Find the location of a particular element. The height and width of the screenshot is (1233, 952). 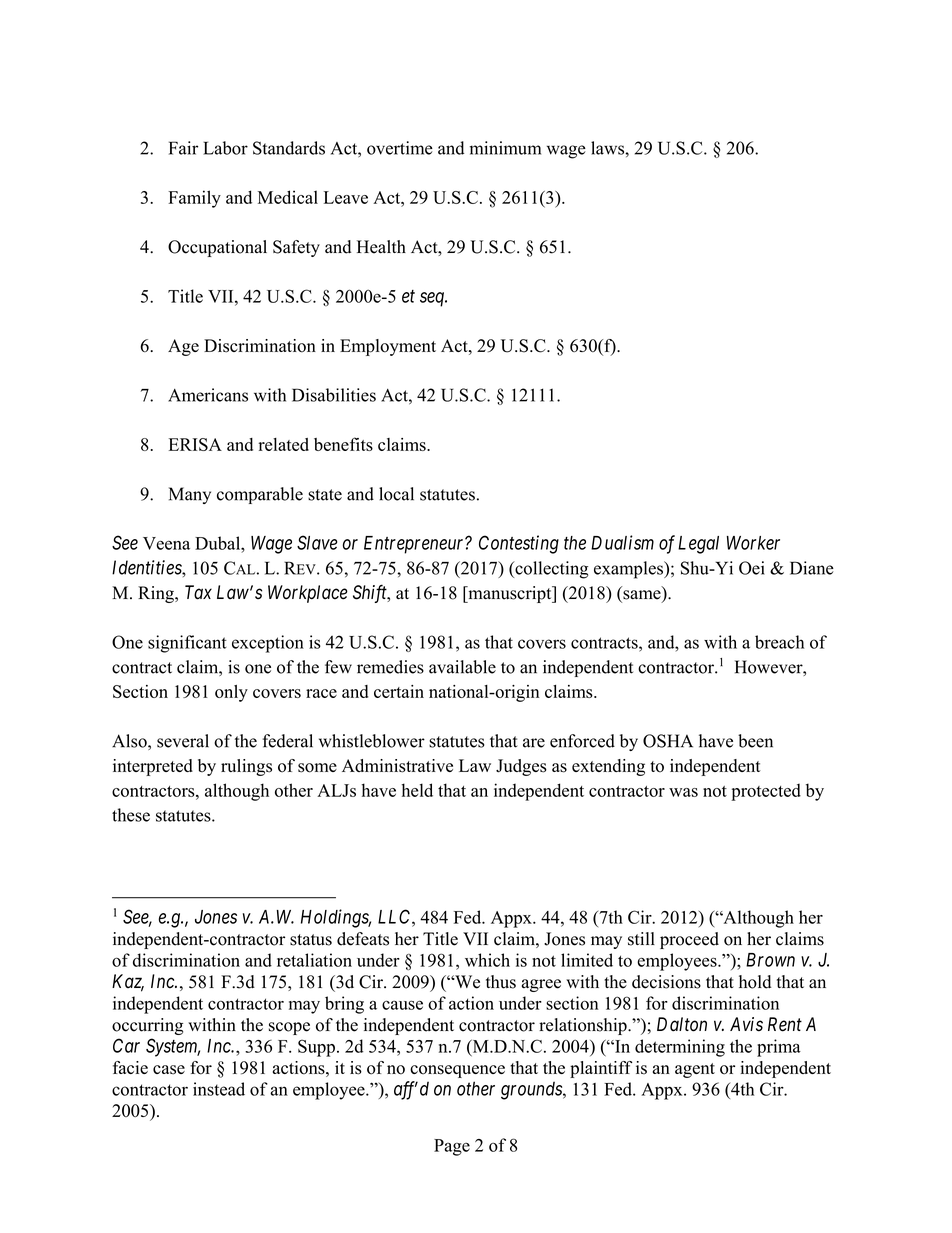

agent is located at coordinates (695, 1070).
